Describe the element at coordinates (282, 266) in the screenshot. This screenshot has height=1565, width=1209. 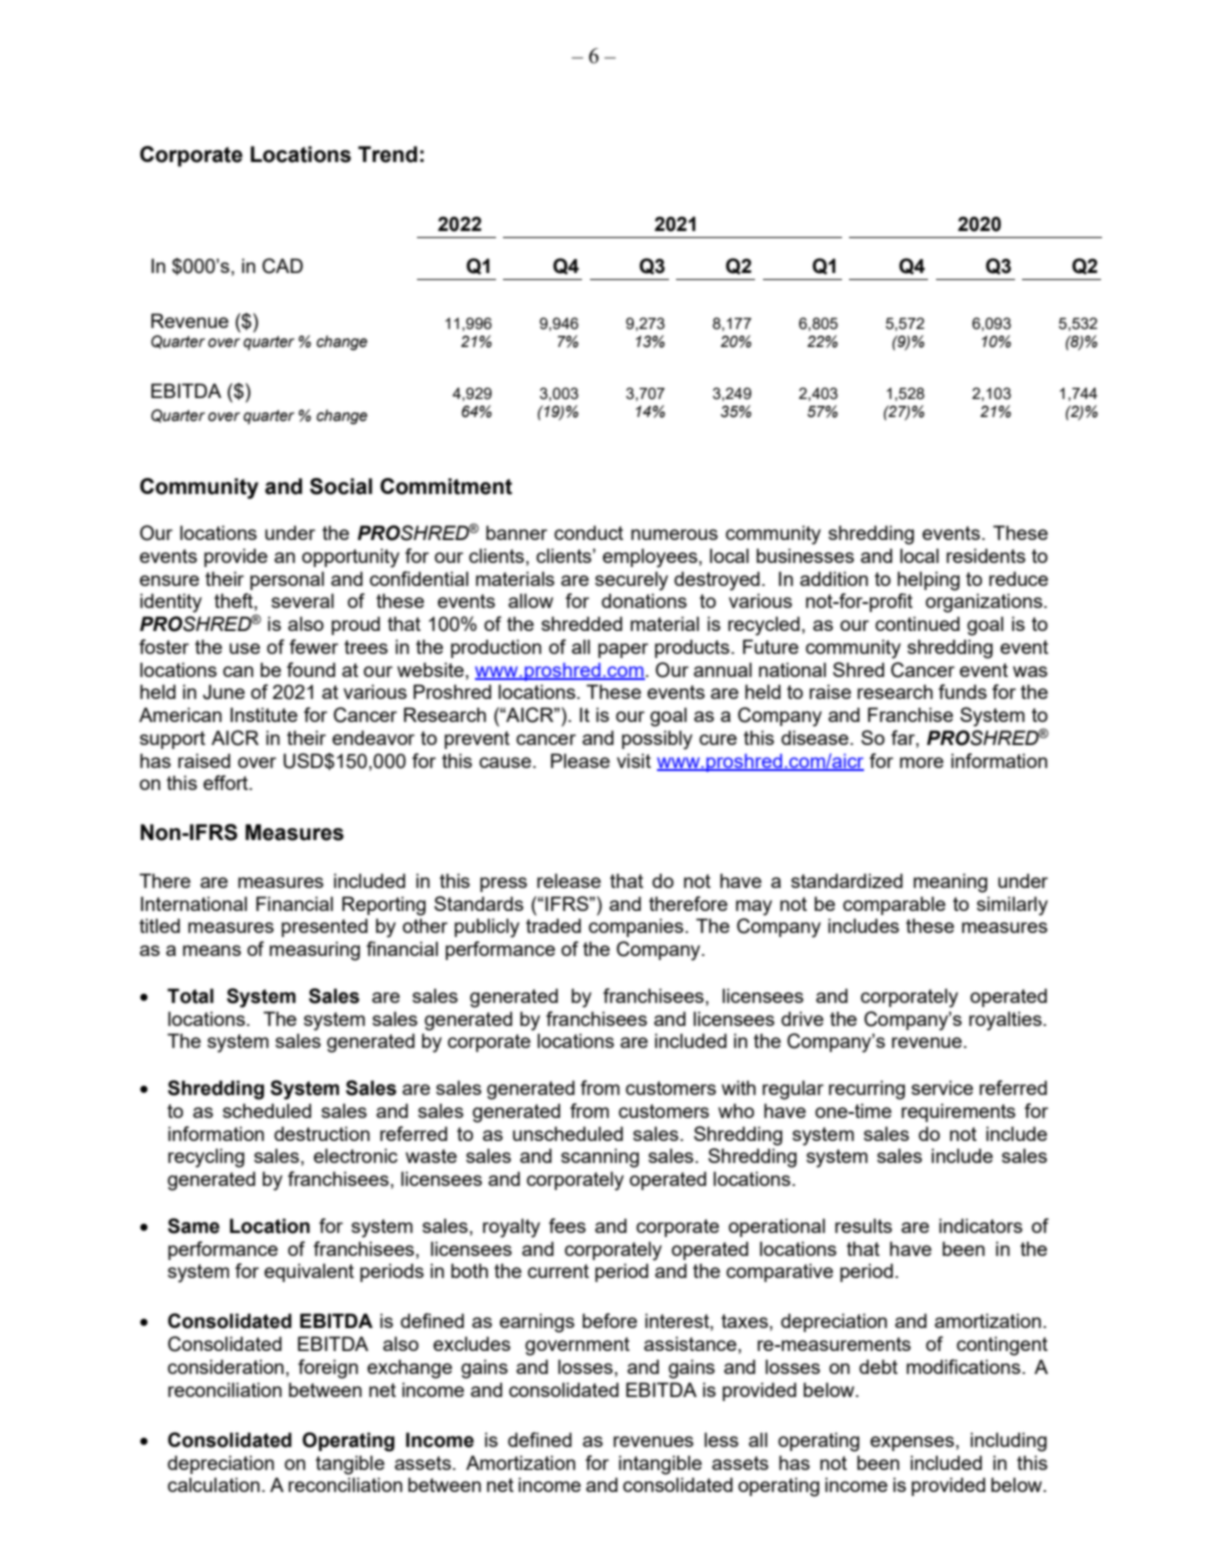
I see `CAD` at that location.
